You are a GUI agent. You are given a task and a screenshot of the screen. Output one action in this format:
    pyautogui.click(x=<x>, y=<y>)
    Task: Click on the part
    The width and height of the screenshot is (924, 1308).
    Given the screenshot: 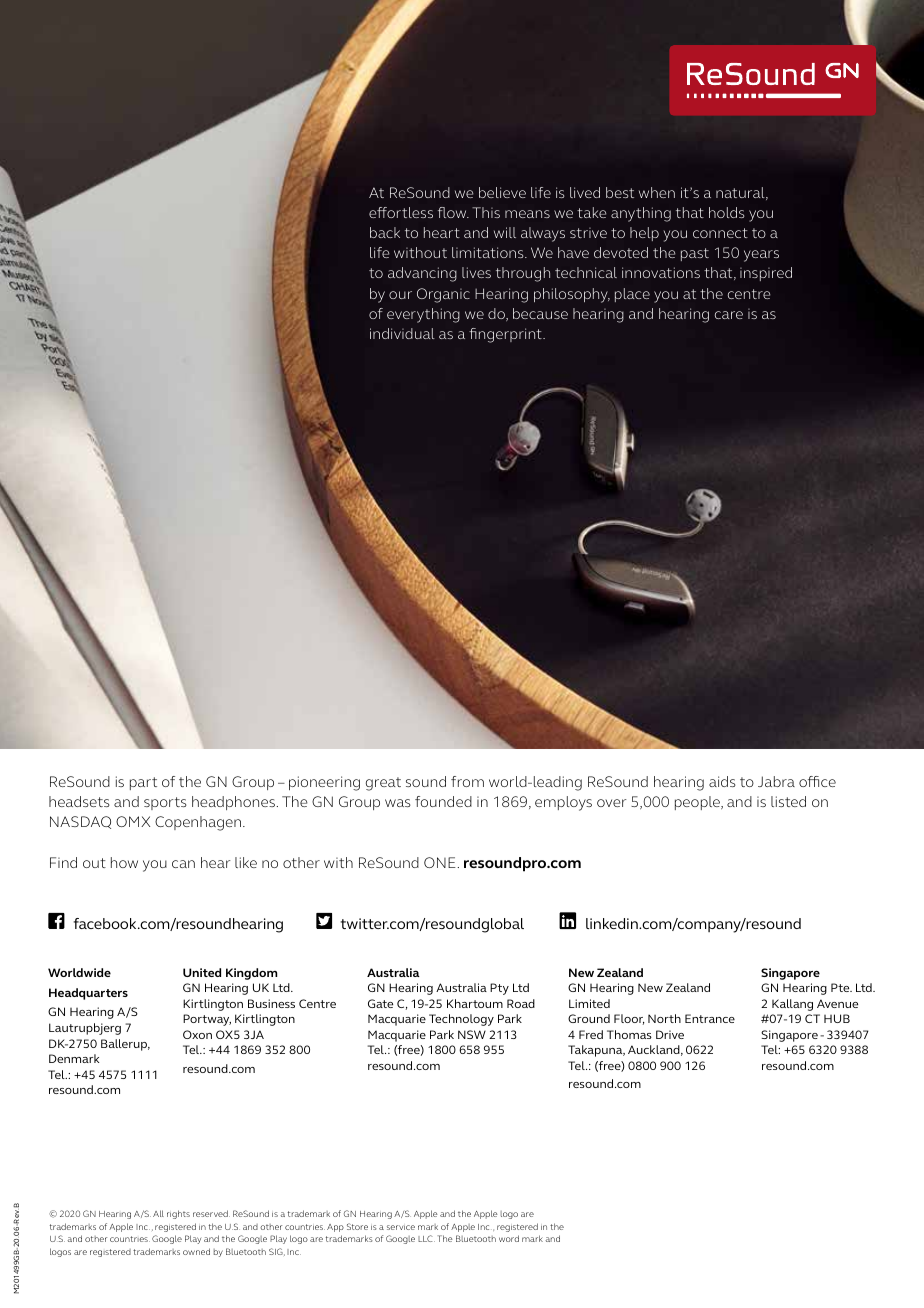 What is the action you would take?
    pyautogui.click(x=143, y=783)
